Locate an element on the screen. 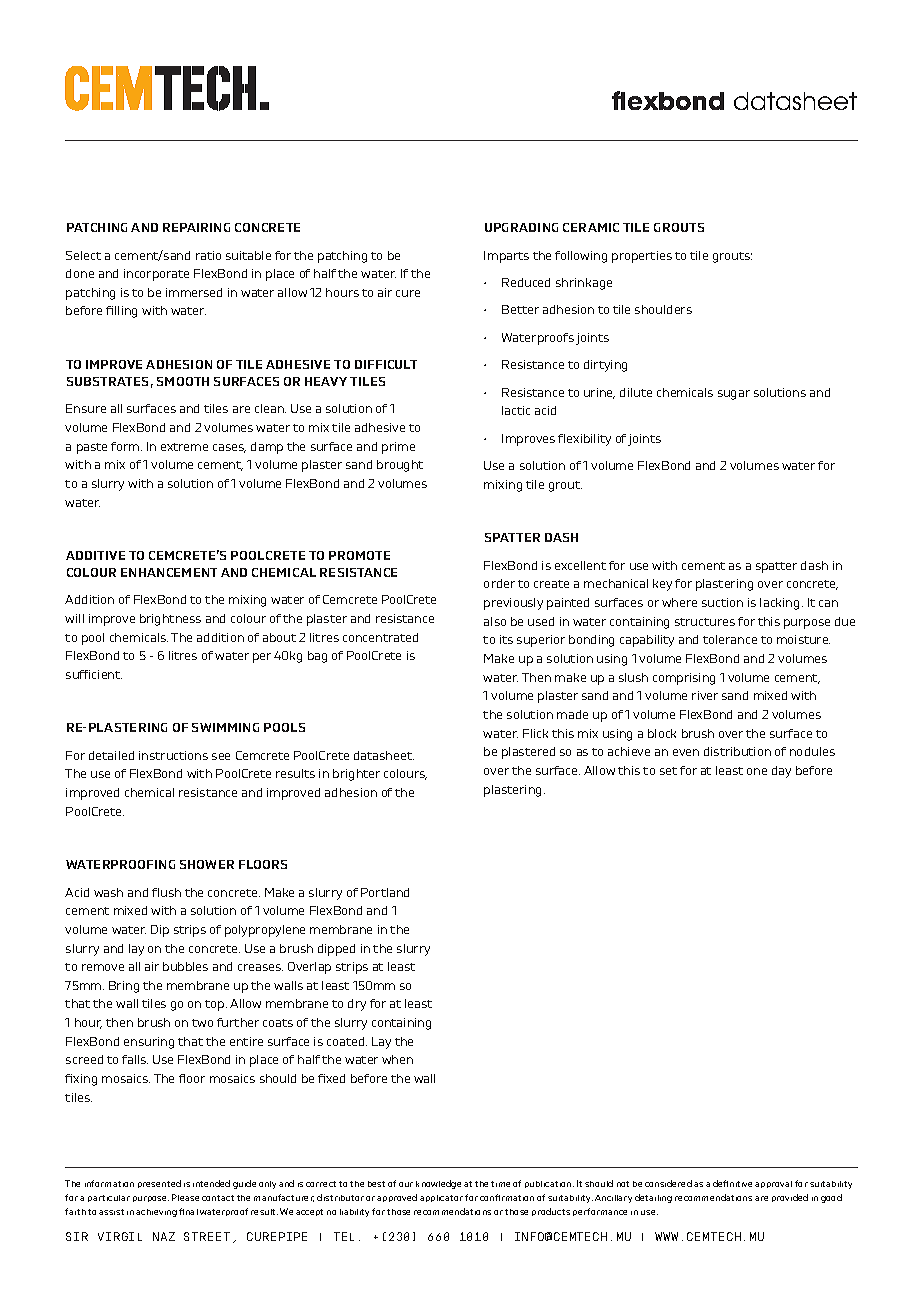  applicator is located at coordinates (441, 1198).
